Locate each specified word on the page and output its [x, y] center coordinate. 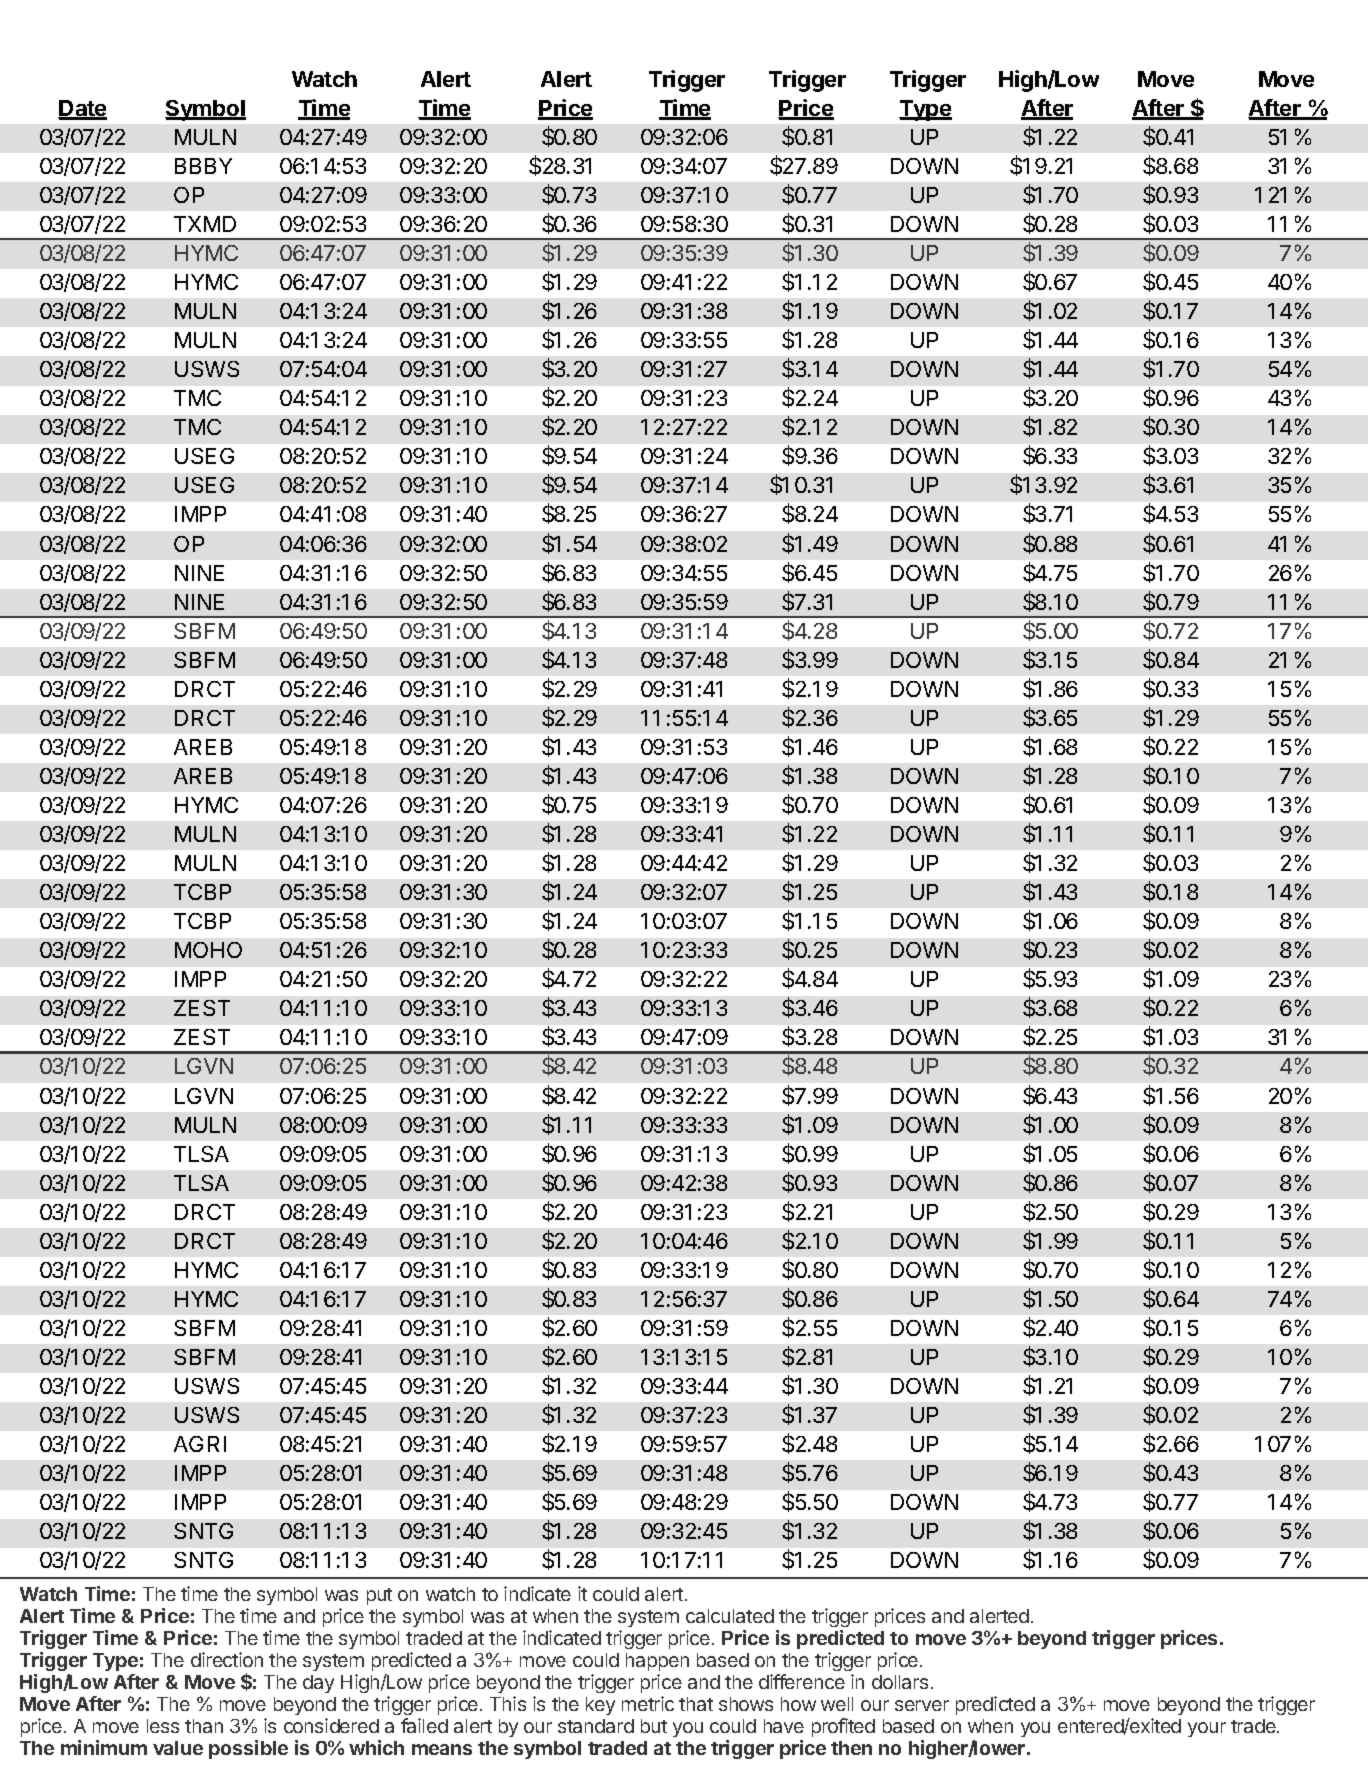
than [204, 1726]
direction [227, 1659]
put [379, 1596]
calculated [730, 1616]
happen [657, 1662]
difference [802, 1681]
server [922, 1705]
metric [648, 1703]
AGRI [200, 1444]
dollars [900, 1682]
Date [82, 109]
